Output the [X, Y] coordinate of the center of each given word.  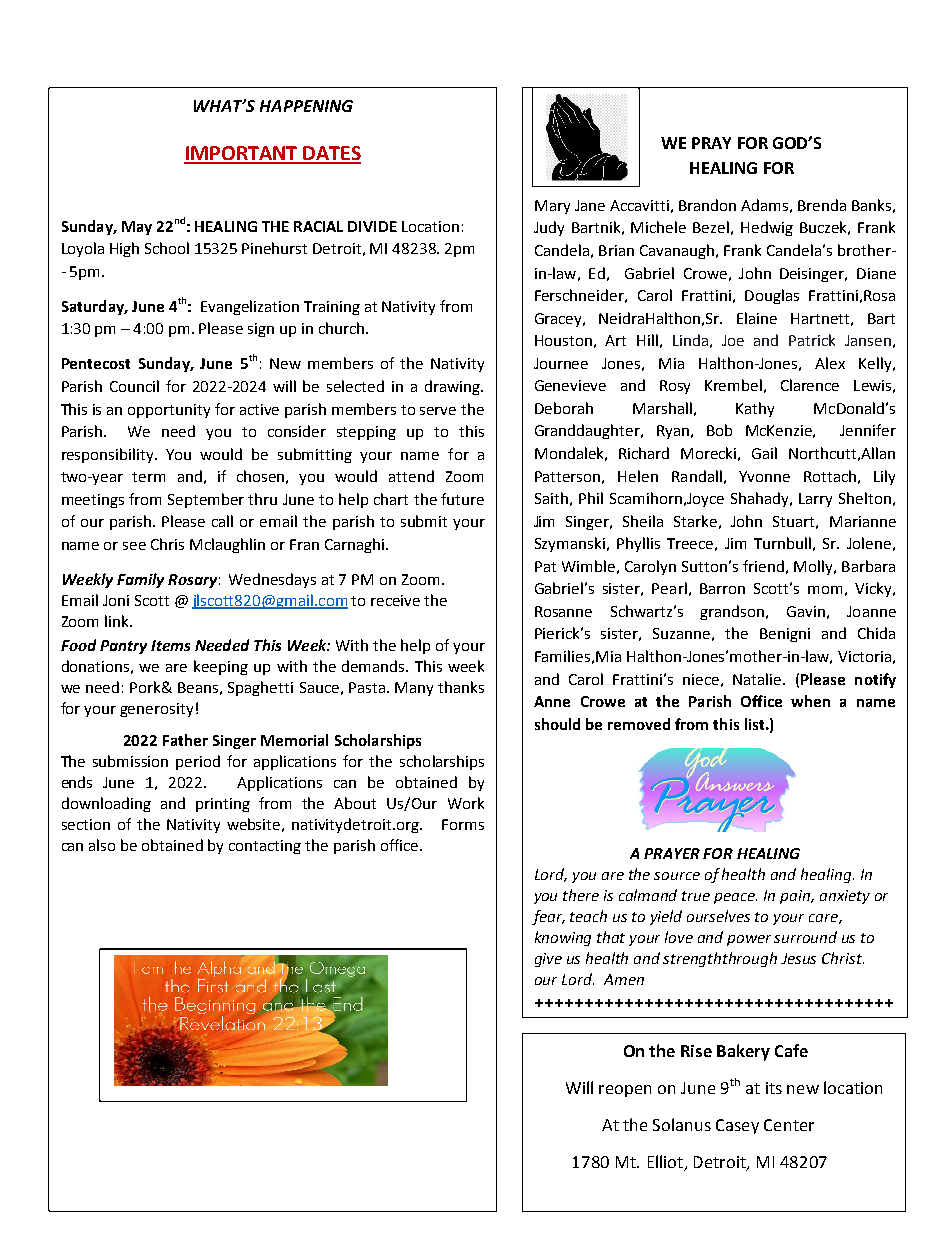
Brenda [822, 205]
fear [548, 917]
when [810, 701]
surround [805, 937]
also [102, 845]
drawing [453, 387]
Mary [552, 207]
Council [134, 386]
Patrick [812, 340]
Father [185, 740]
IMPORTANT [242, 154]
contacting [265, 847]
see [134, 546]
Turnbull [782, 543]
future [462, 499]
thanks [461, 687]
